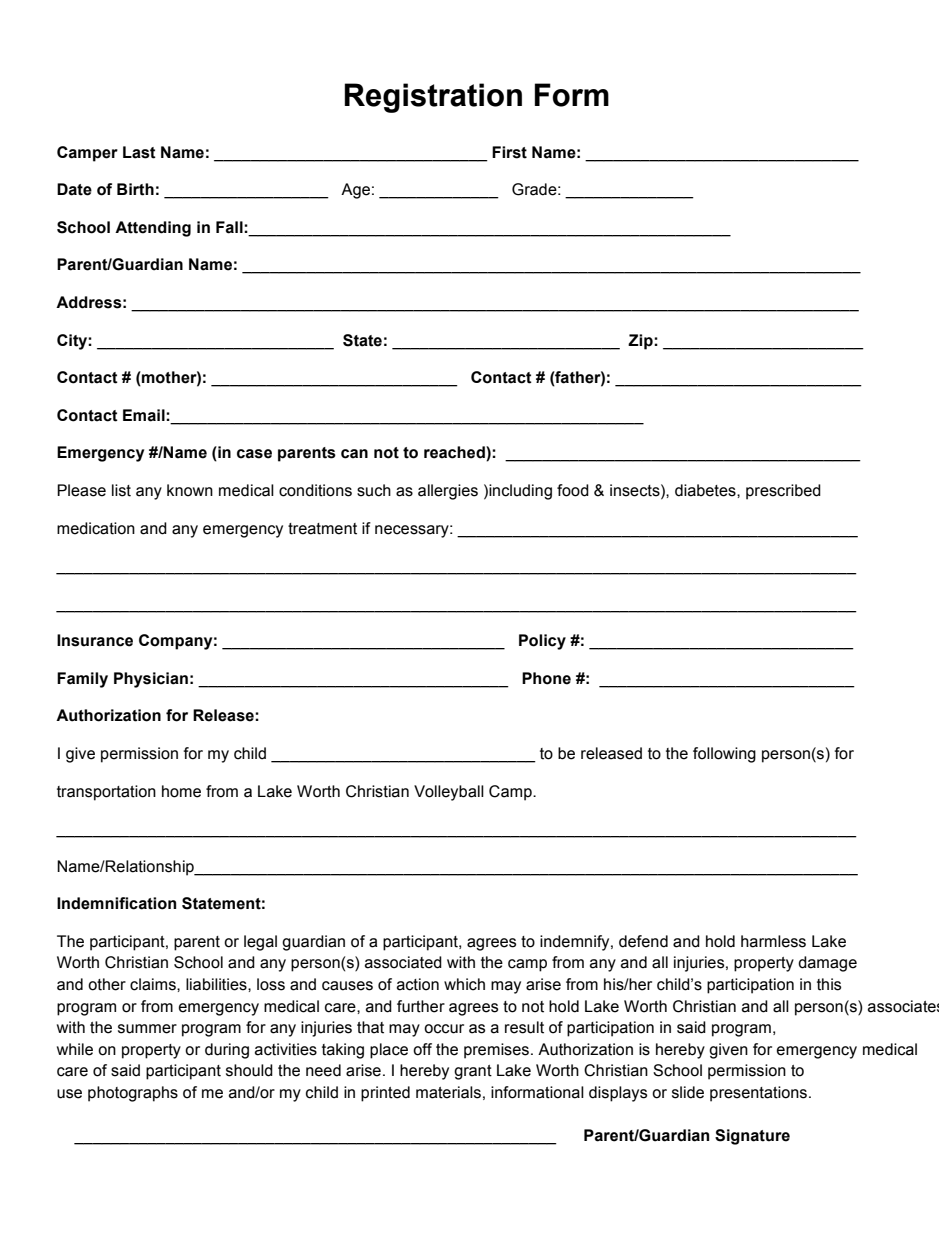 This screenshot has height=1233, width=952. I want to click on materials, so click(448, 1092).
